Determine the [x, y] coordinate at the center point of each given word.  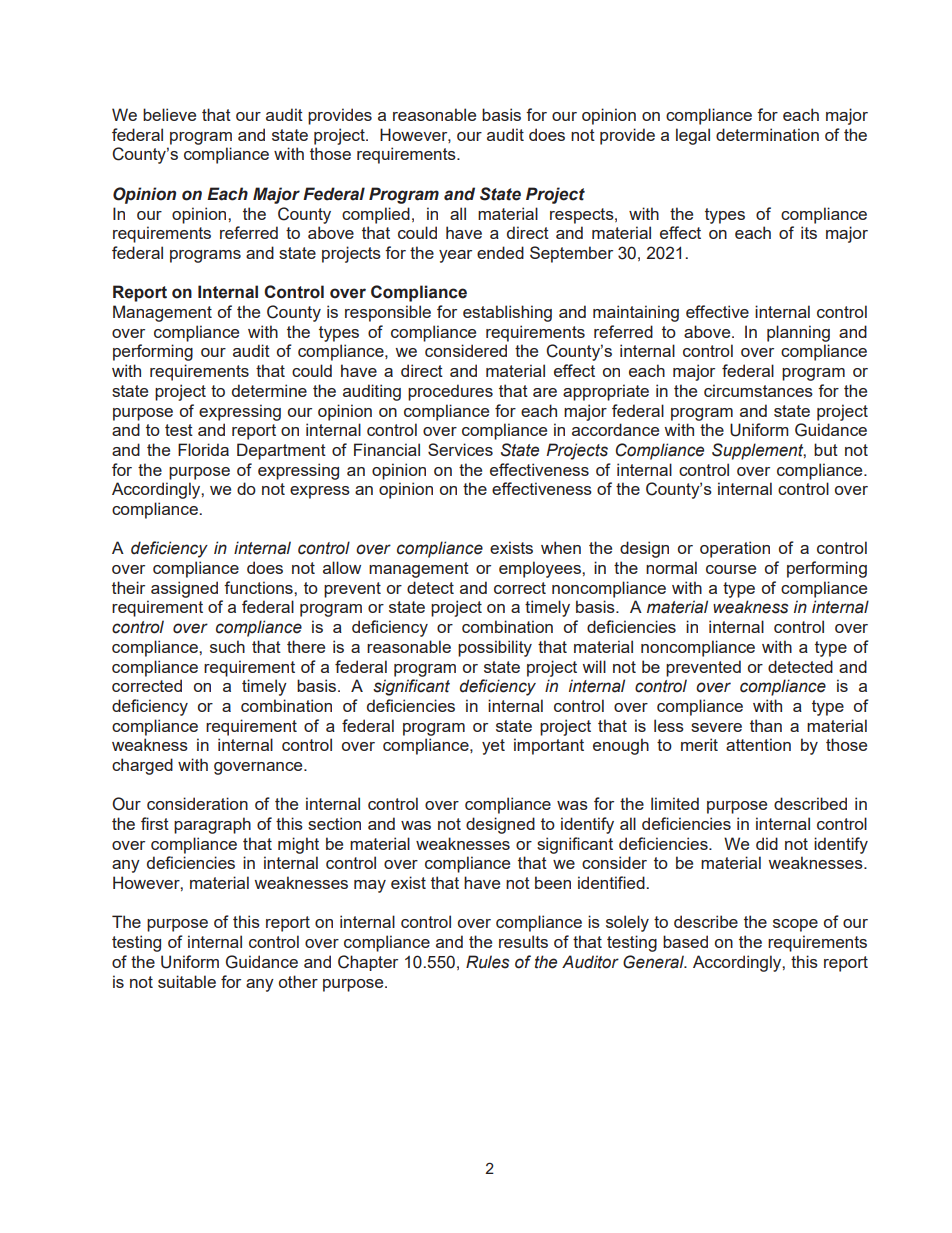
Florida [203, 449]
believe [169, 114]
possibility [495, 648]
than [766, 725]
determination [767, 134]
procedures [450, 392]
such [227, 646]
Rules [487, 962]
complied [376, 215]
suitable [187, 981]
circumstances [758, 390]
